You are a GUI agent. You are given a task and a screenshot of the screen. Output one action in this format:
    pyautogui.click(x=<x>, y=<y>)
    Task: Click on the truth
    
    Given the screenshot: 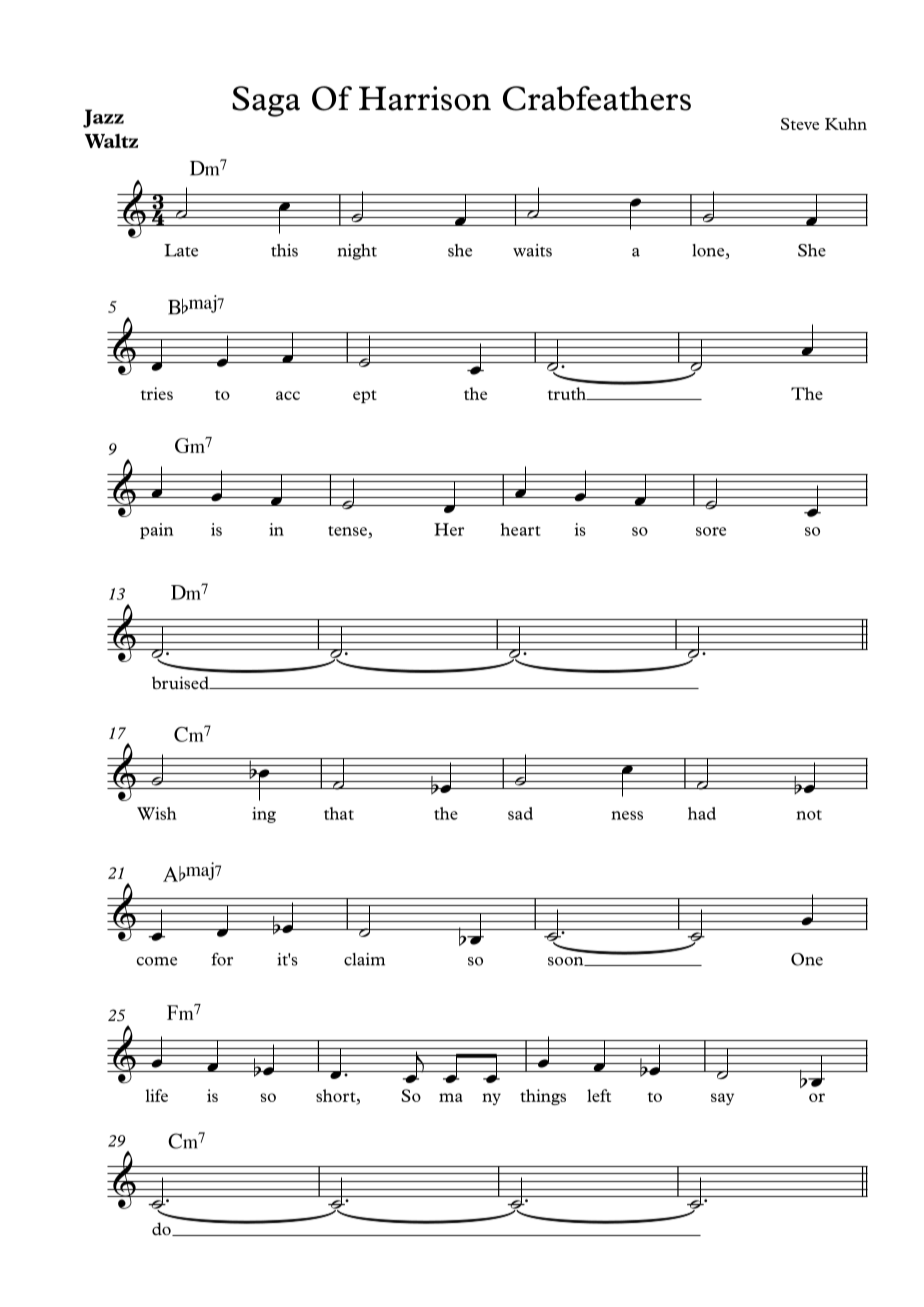 What is the action you would take?
    pyautogui.click(x=568, y=393)
